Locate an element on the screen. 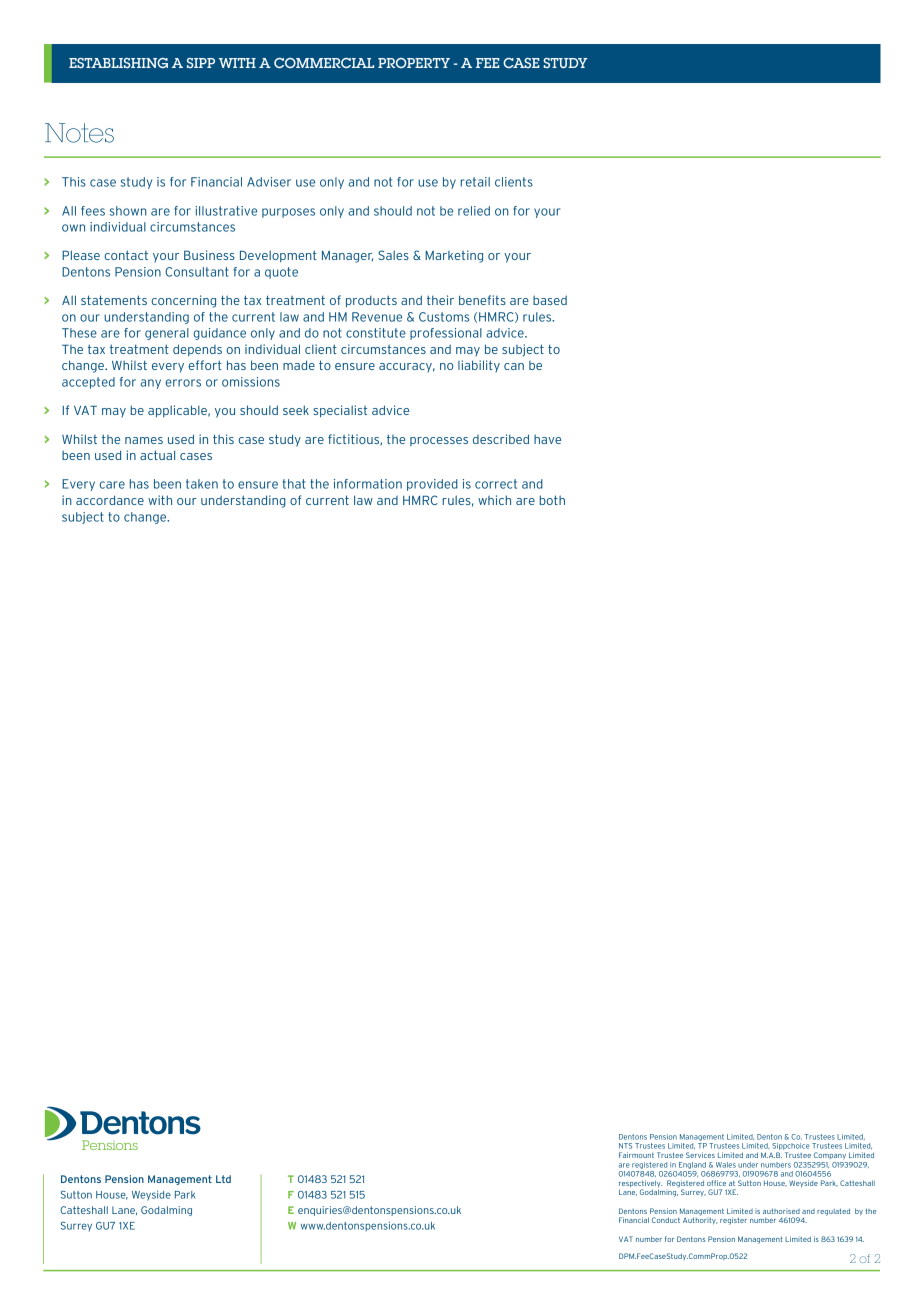 The width and height of the screenshot is (924, 1308). actual is located at coordinates (157, 455).
